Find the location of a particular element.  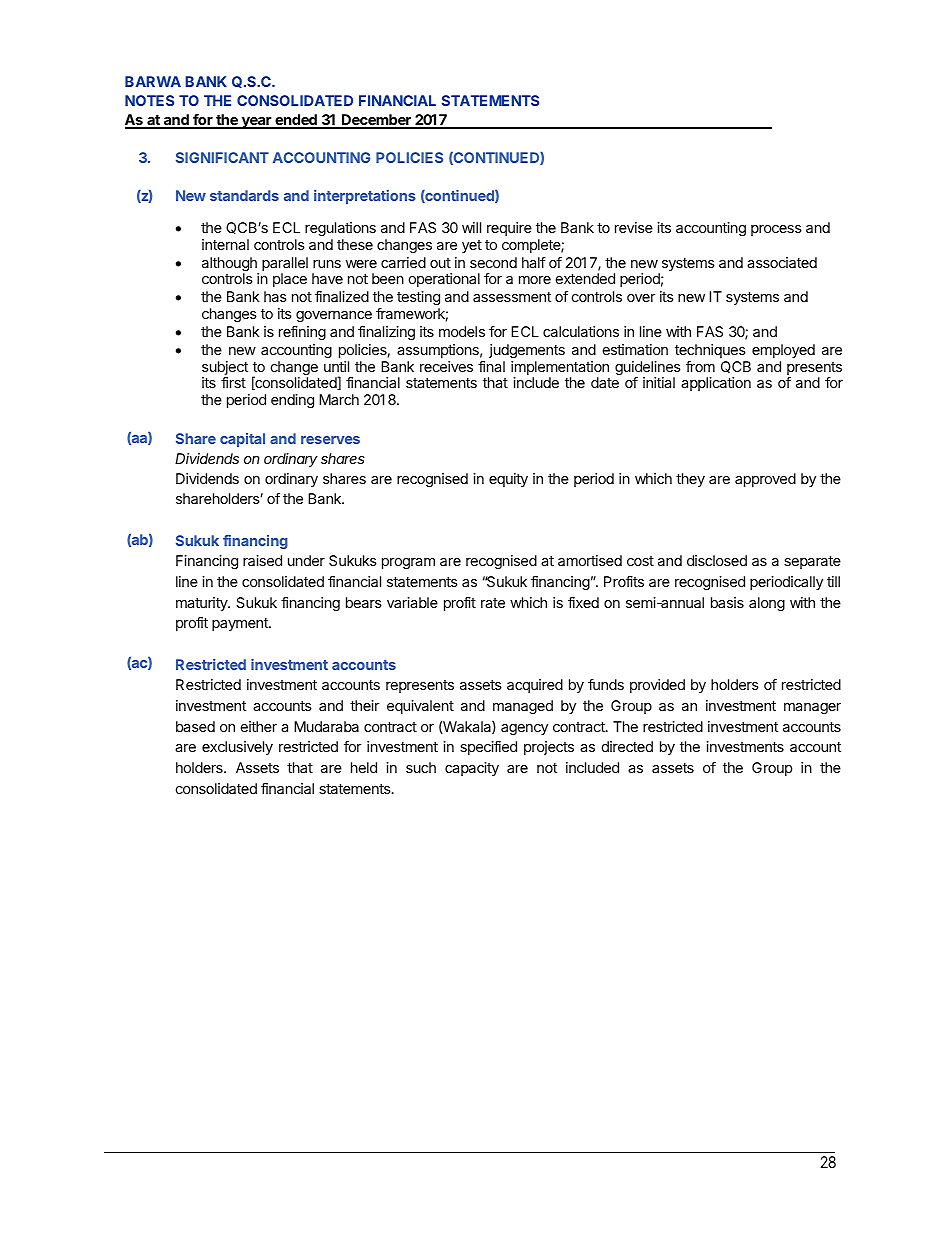

capital is located at coordinates (242, 440).
